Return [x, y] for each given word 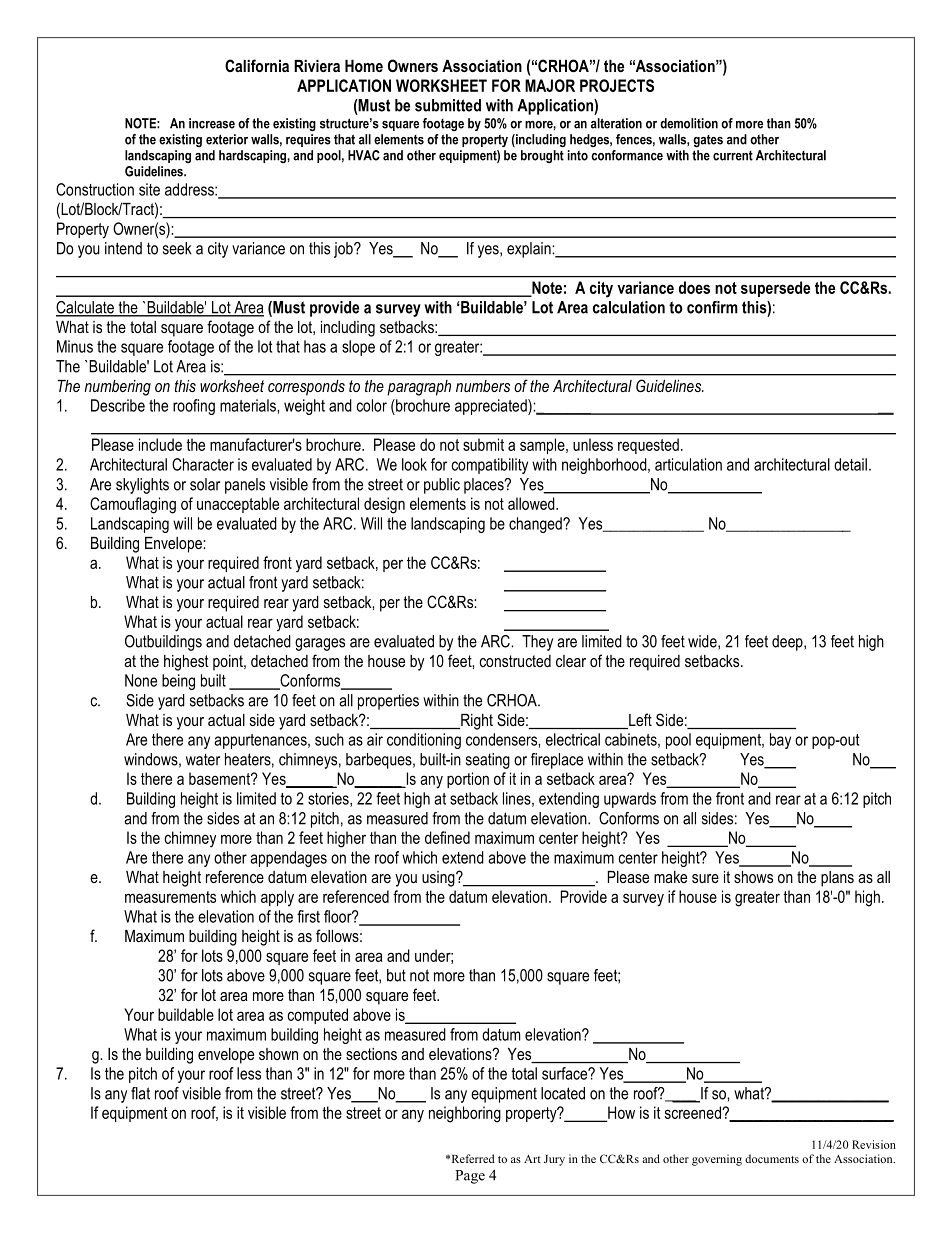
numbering [117, 388]
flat [140, 1093]
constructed [515, 661]
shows [753, 877]
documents [772, 1158]
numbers [483, 386]
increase [212, 123]
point [229, 663]
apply [277, 898]
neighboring [465, 1114]
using [439, 879]
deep [788, 643]
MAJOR [550, 85]
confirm [712, 307]
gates [708, 141]
